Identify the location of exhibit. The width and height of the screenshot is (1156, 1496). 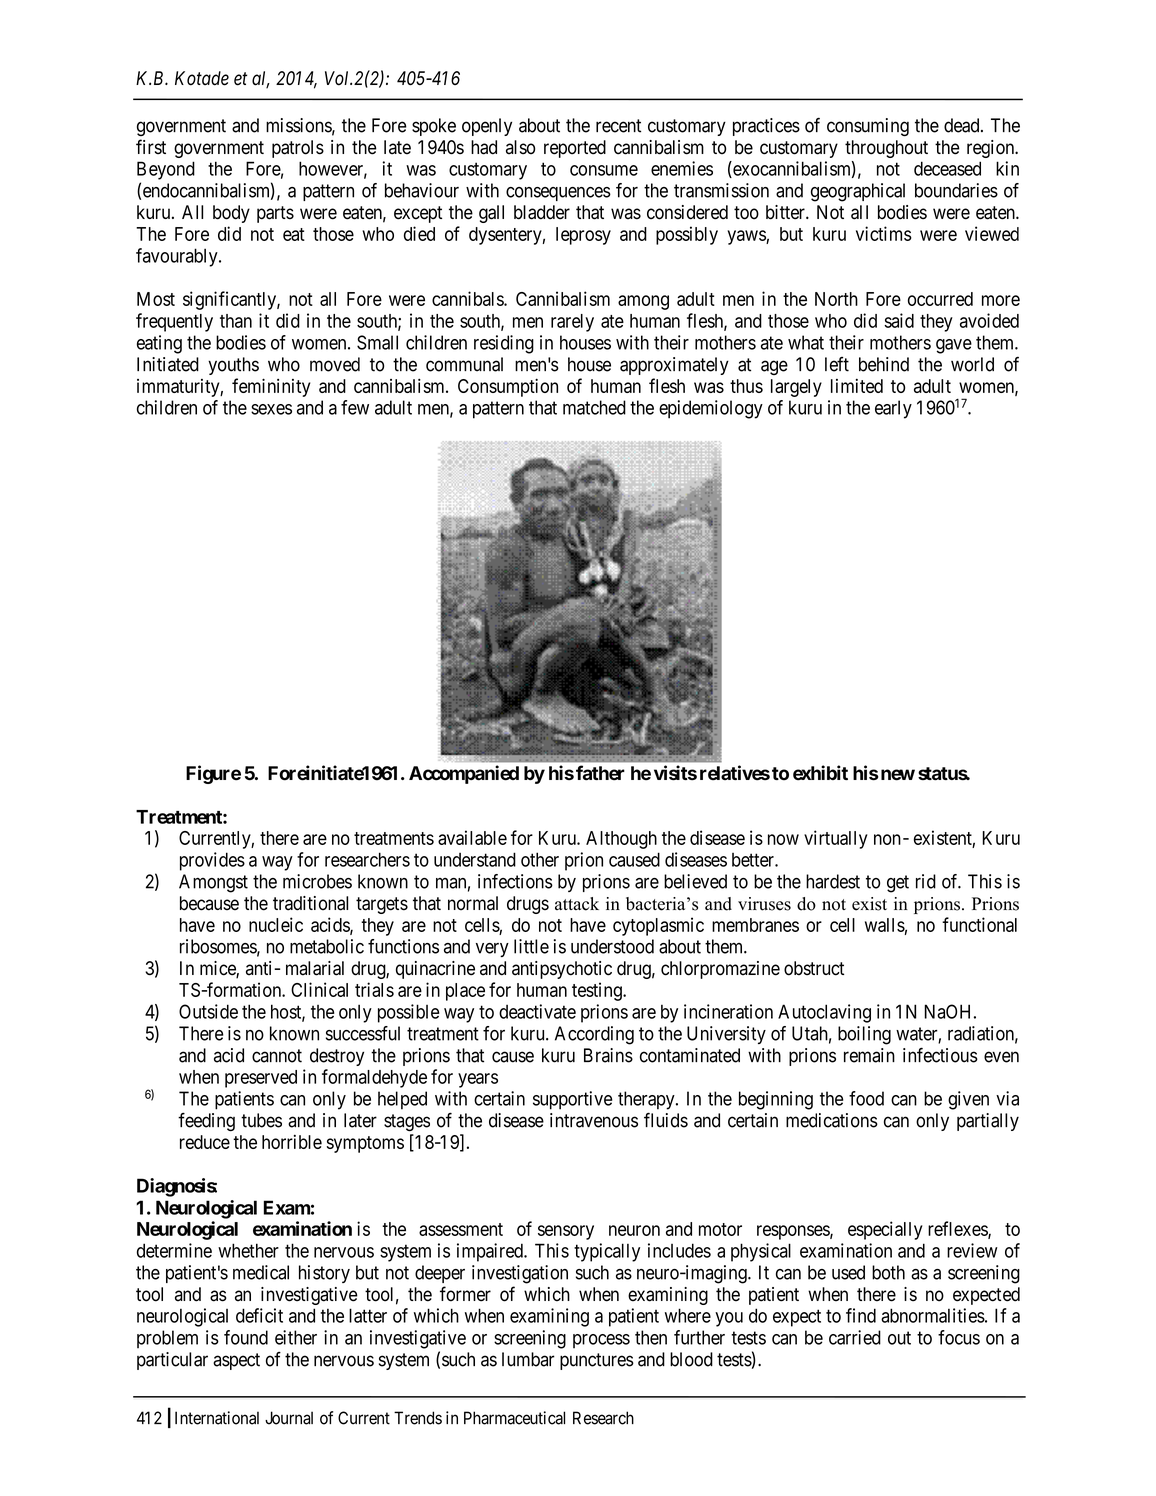
(820, 773).
